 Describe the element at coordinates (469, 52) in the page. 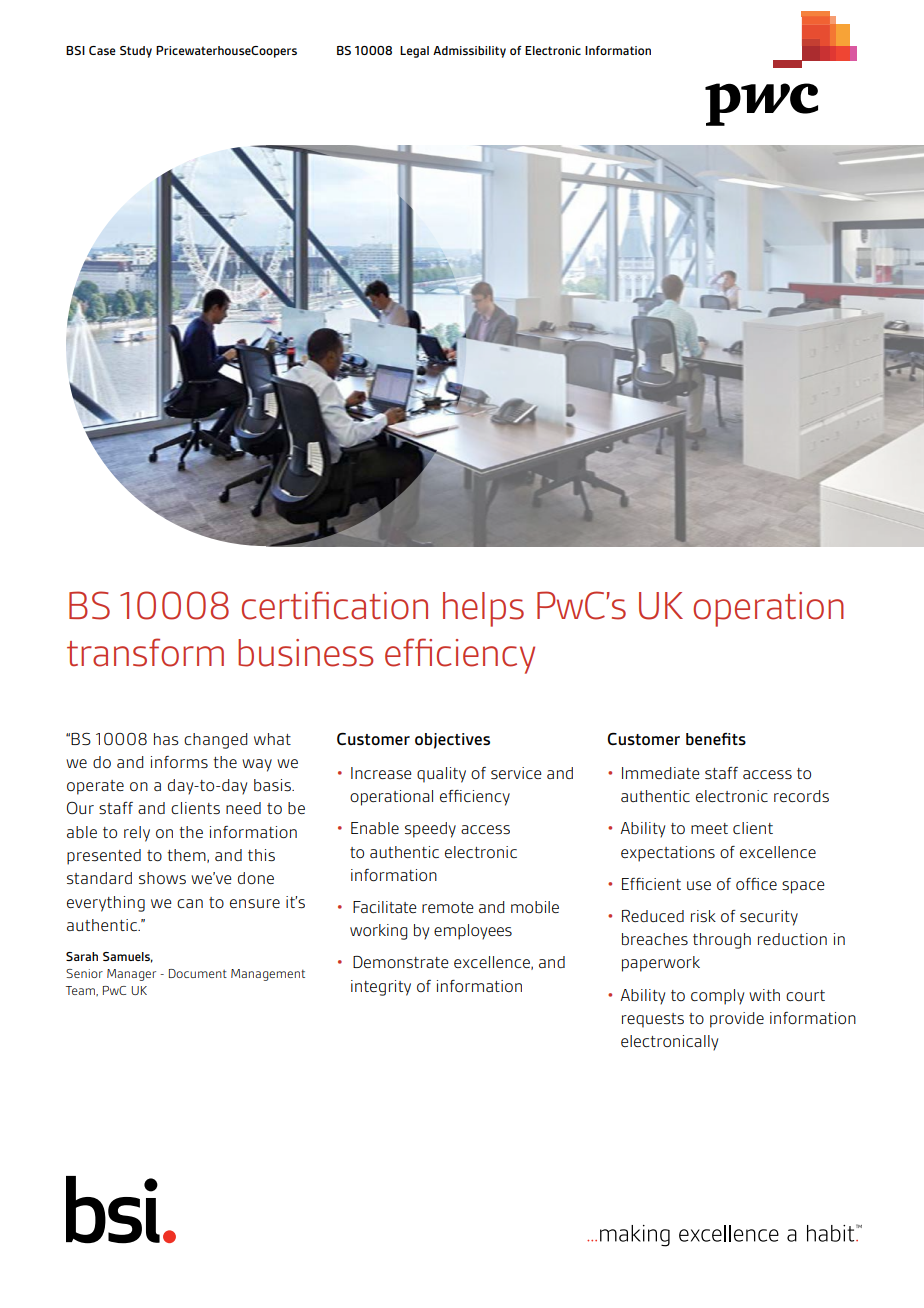

I see `Admissibility` at that location.
